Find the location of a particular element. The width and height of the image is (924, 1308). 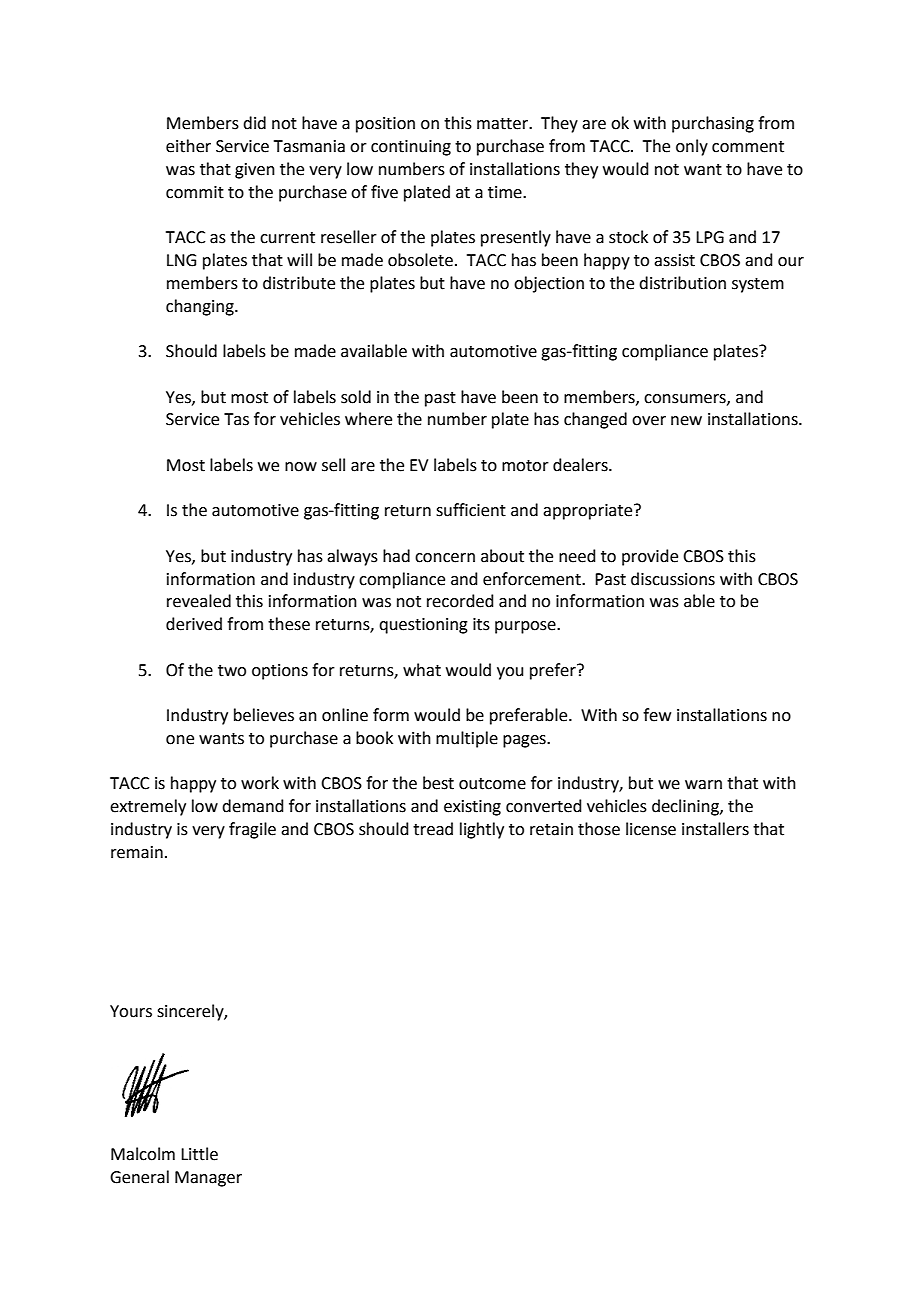

continuing is located at coordinates (411, 148).
